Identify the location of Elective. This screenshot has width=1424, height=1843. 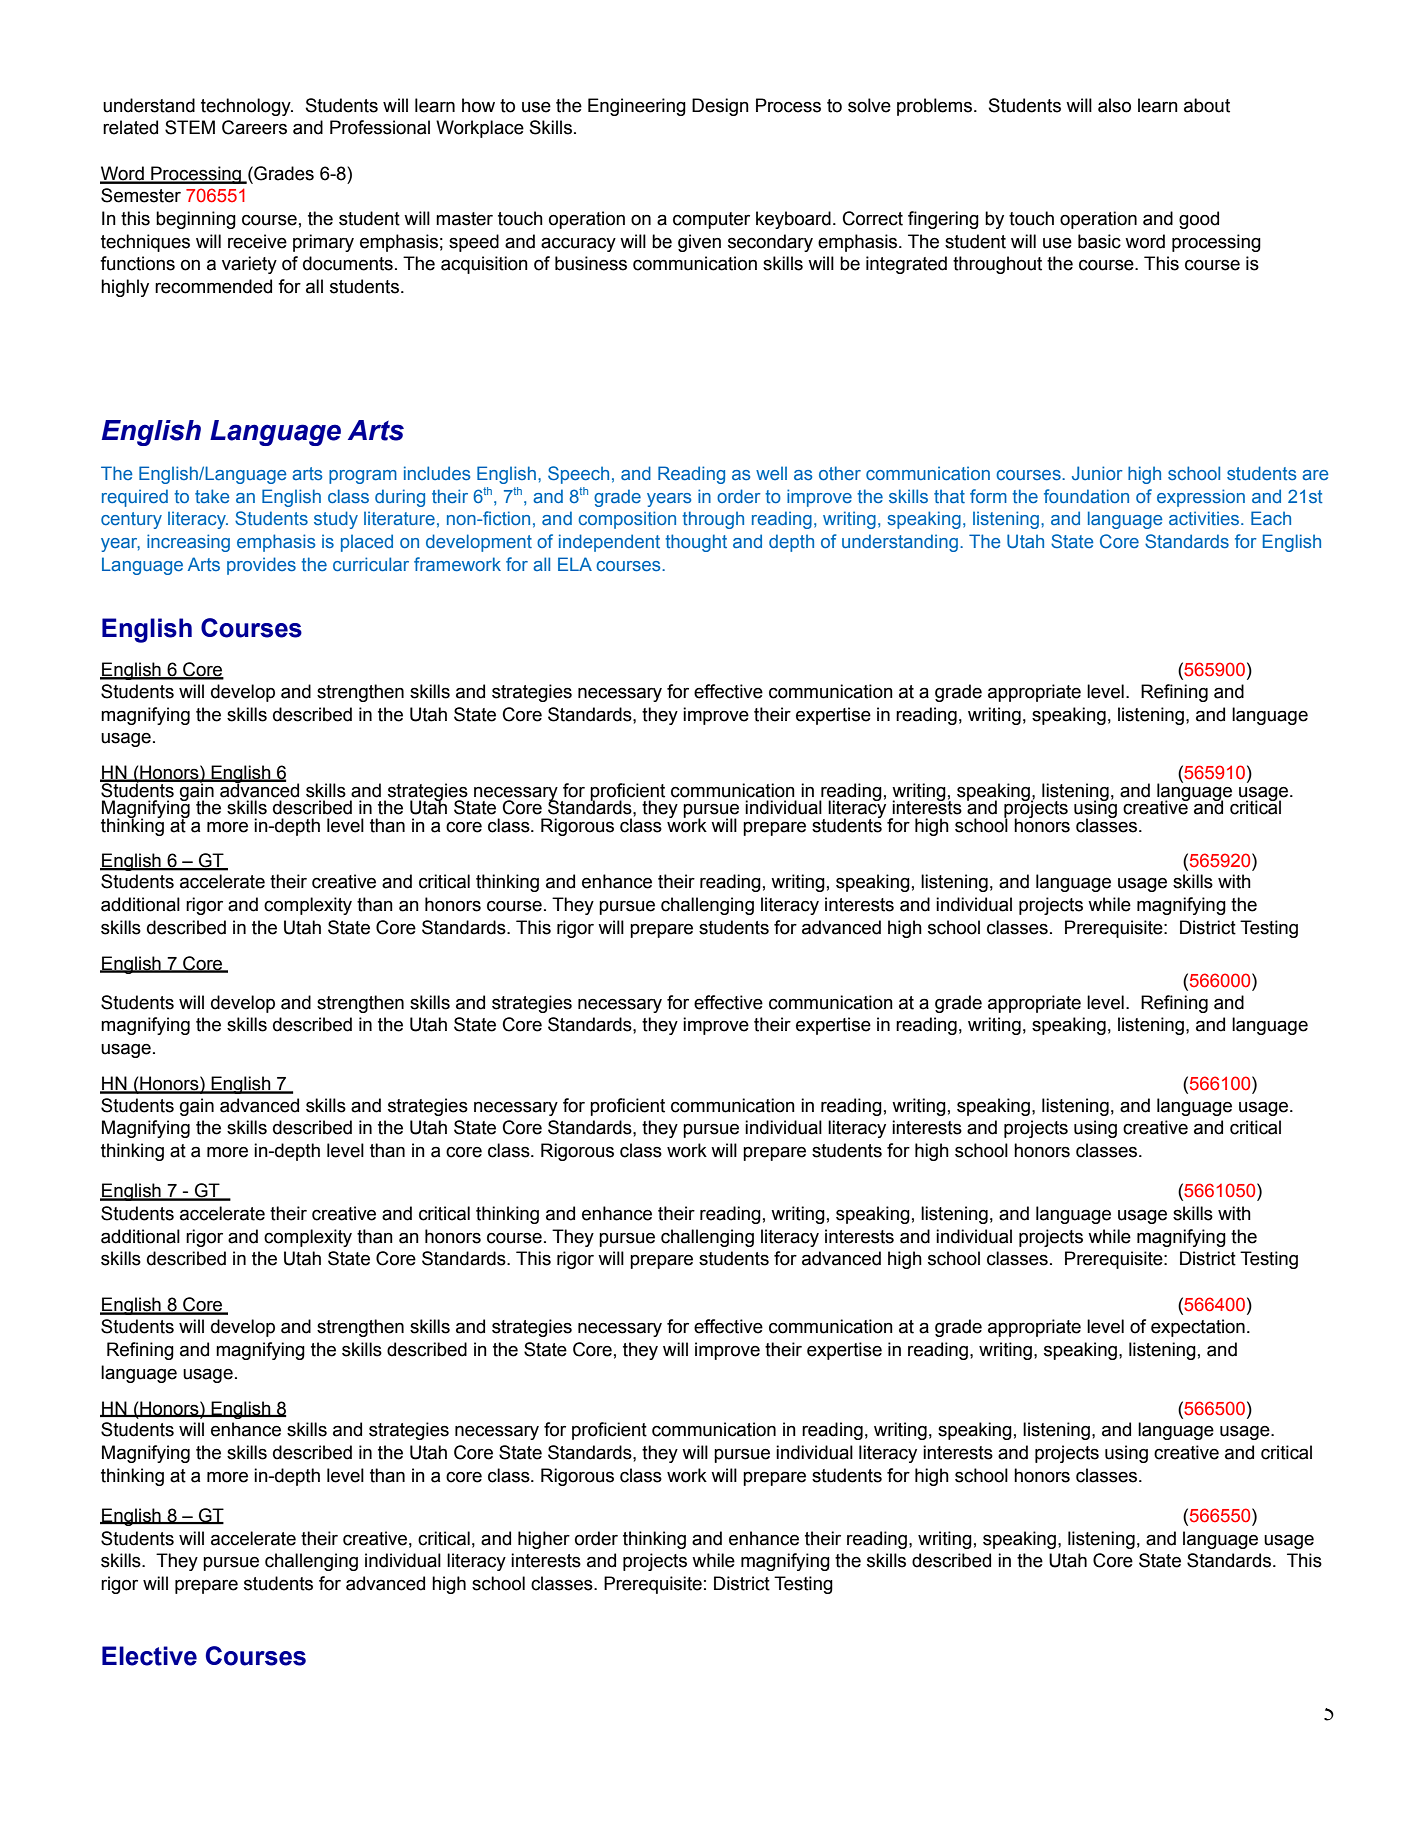
(149, 1656).
